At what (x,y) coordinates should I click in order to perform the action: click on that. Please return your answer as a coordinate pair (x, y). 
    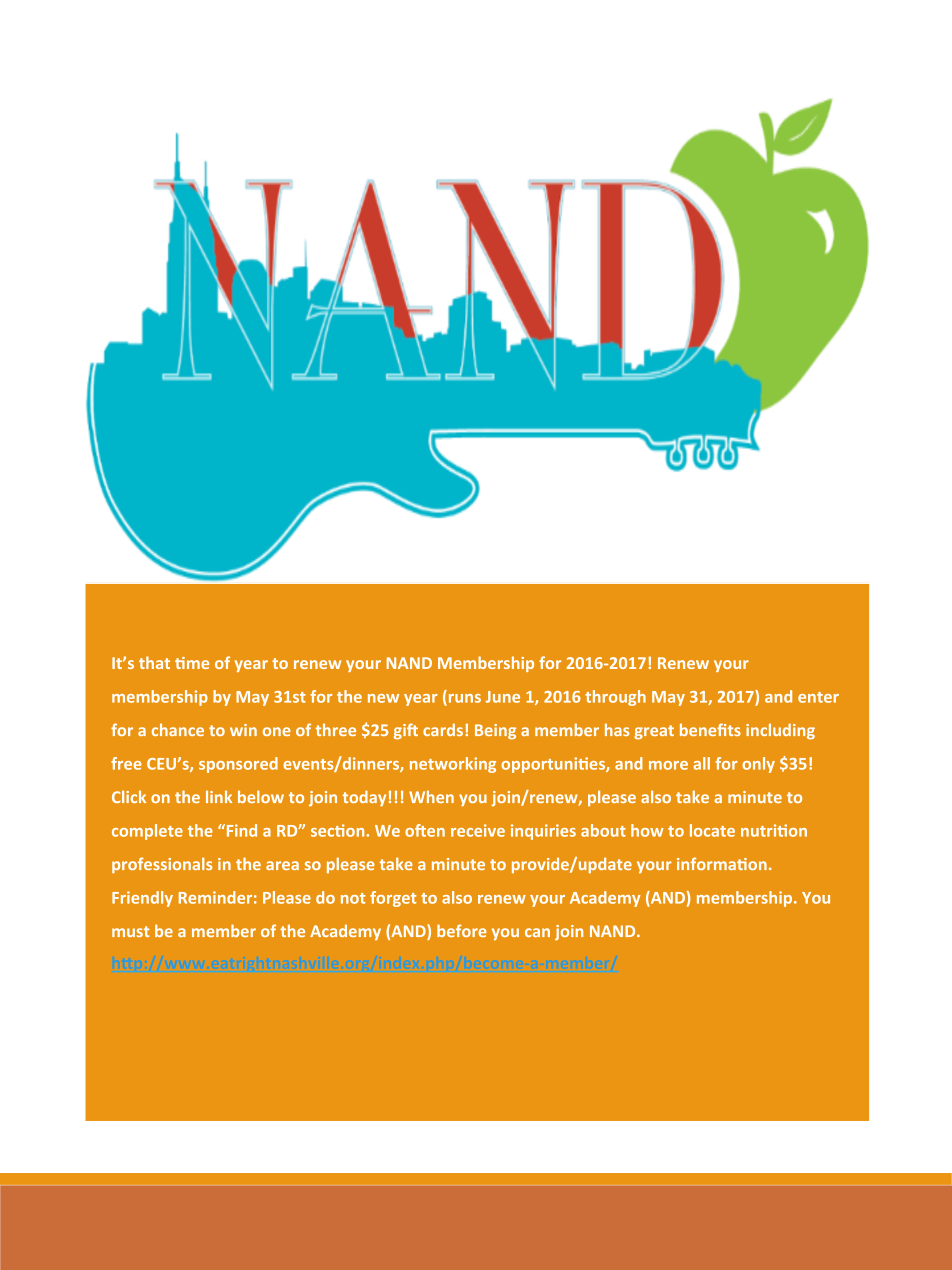
    Looking at the image, I should click on (154, 662).
